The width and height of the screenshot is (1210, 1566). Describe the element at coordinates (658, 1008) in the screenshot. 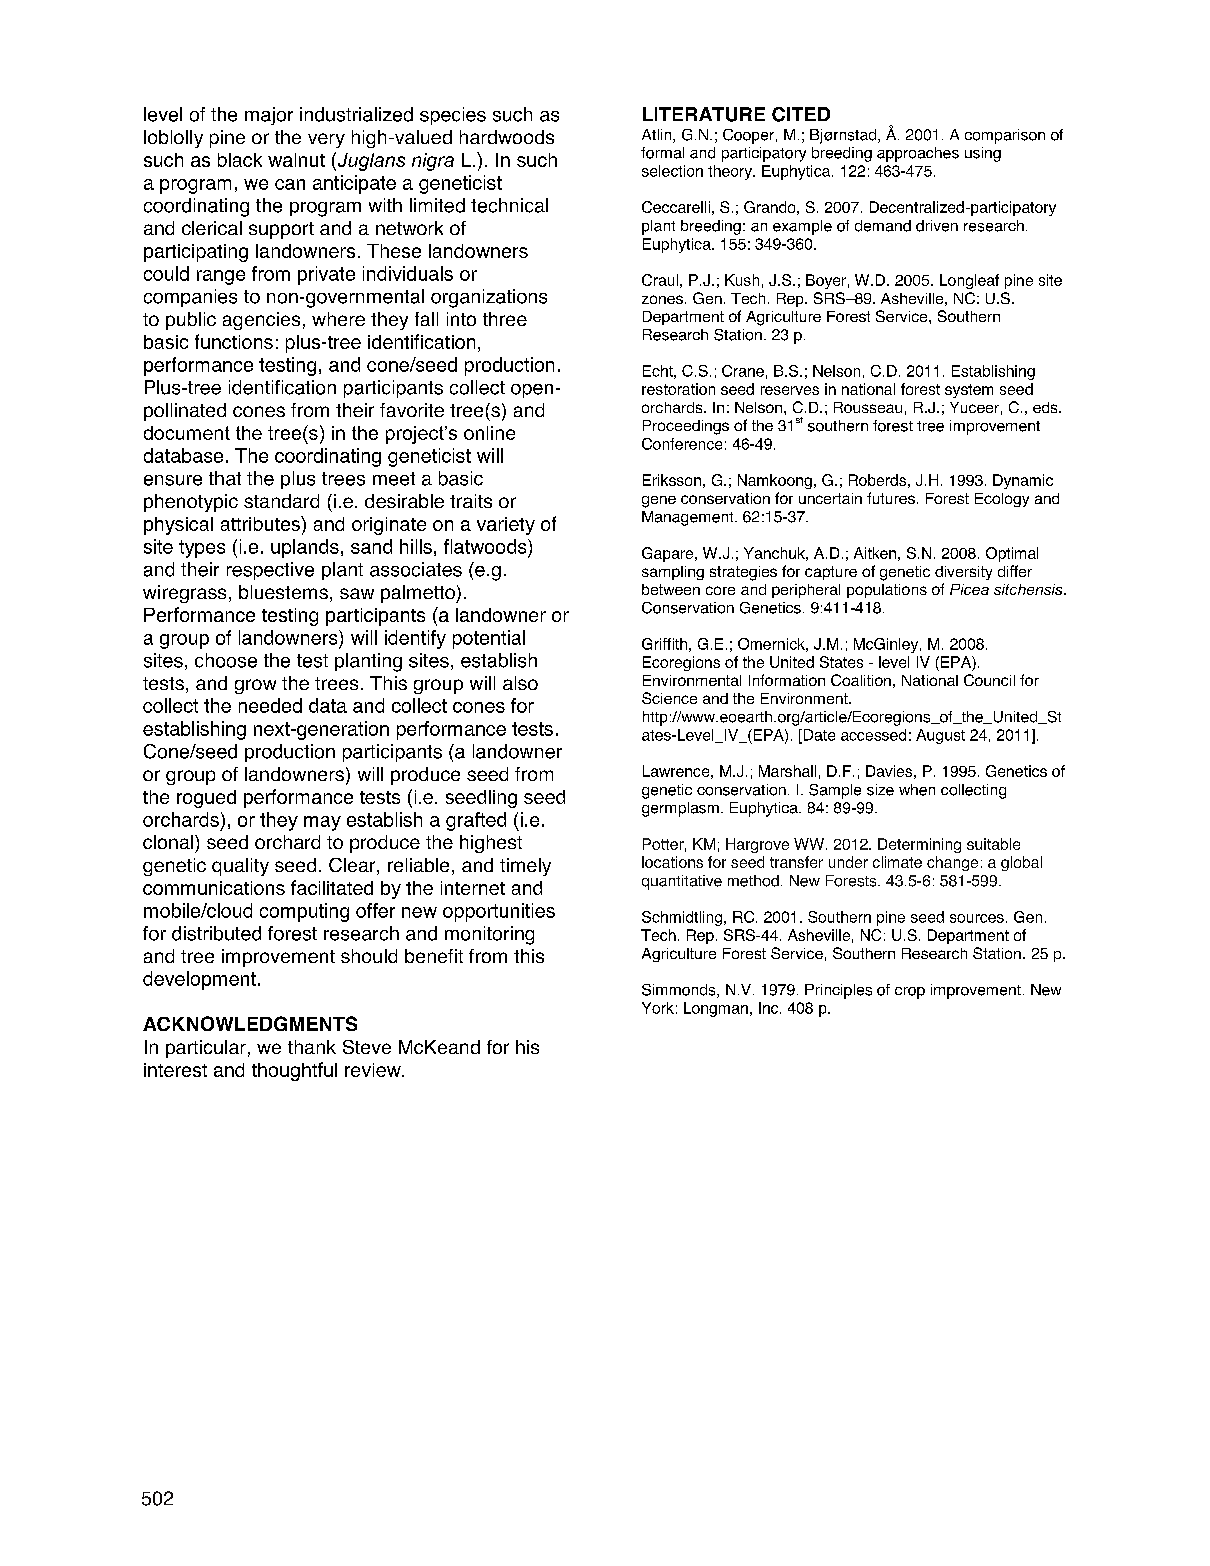

I see `York` at that location.
